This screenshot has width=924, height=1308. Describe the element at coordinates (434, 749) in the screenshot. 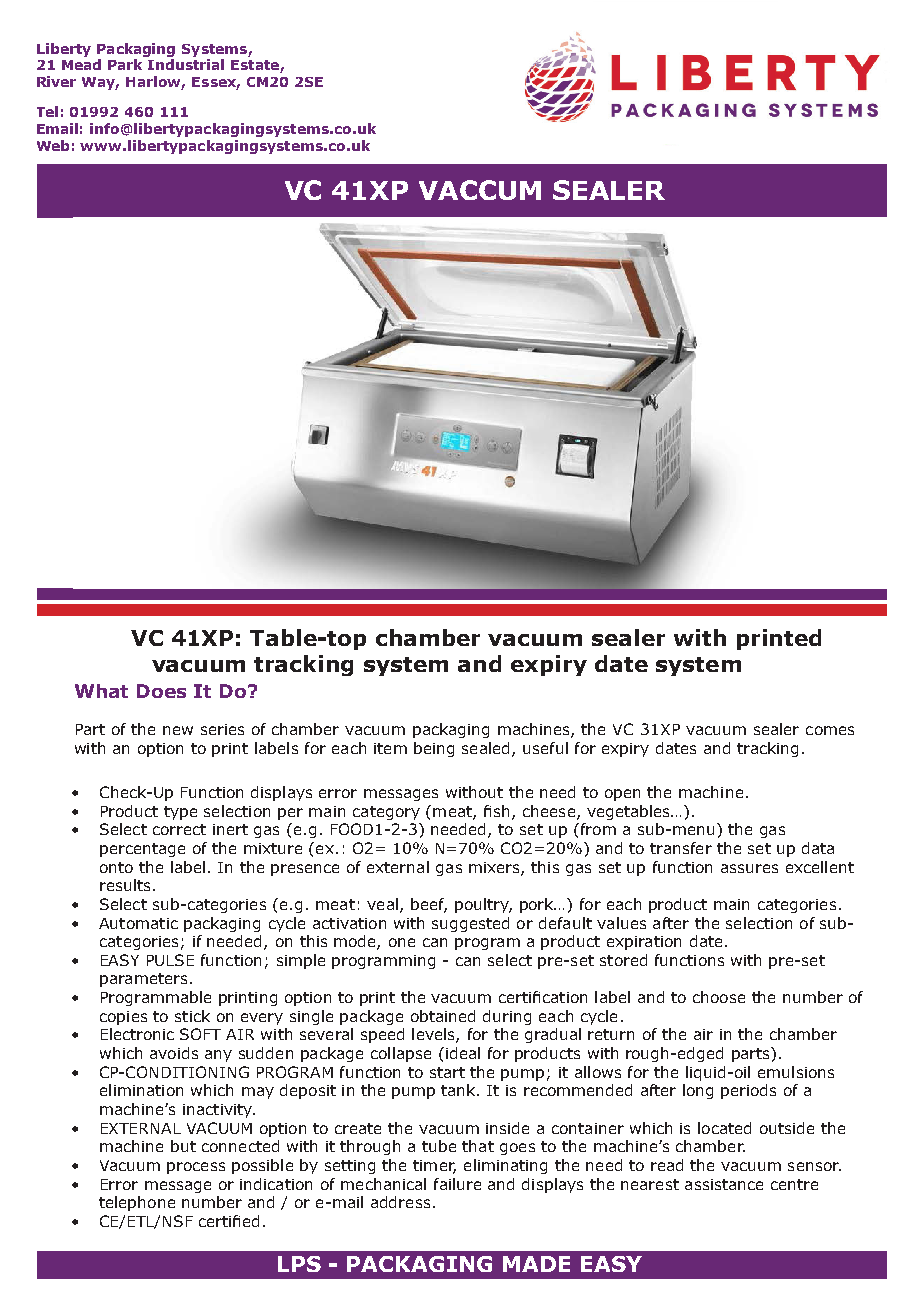

I see `being` at that location.
